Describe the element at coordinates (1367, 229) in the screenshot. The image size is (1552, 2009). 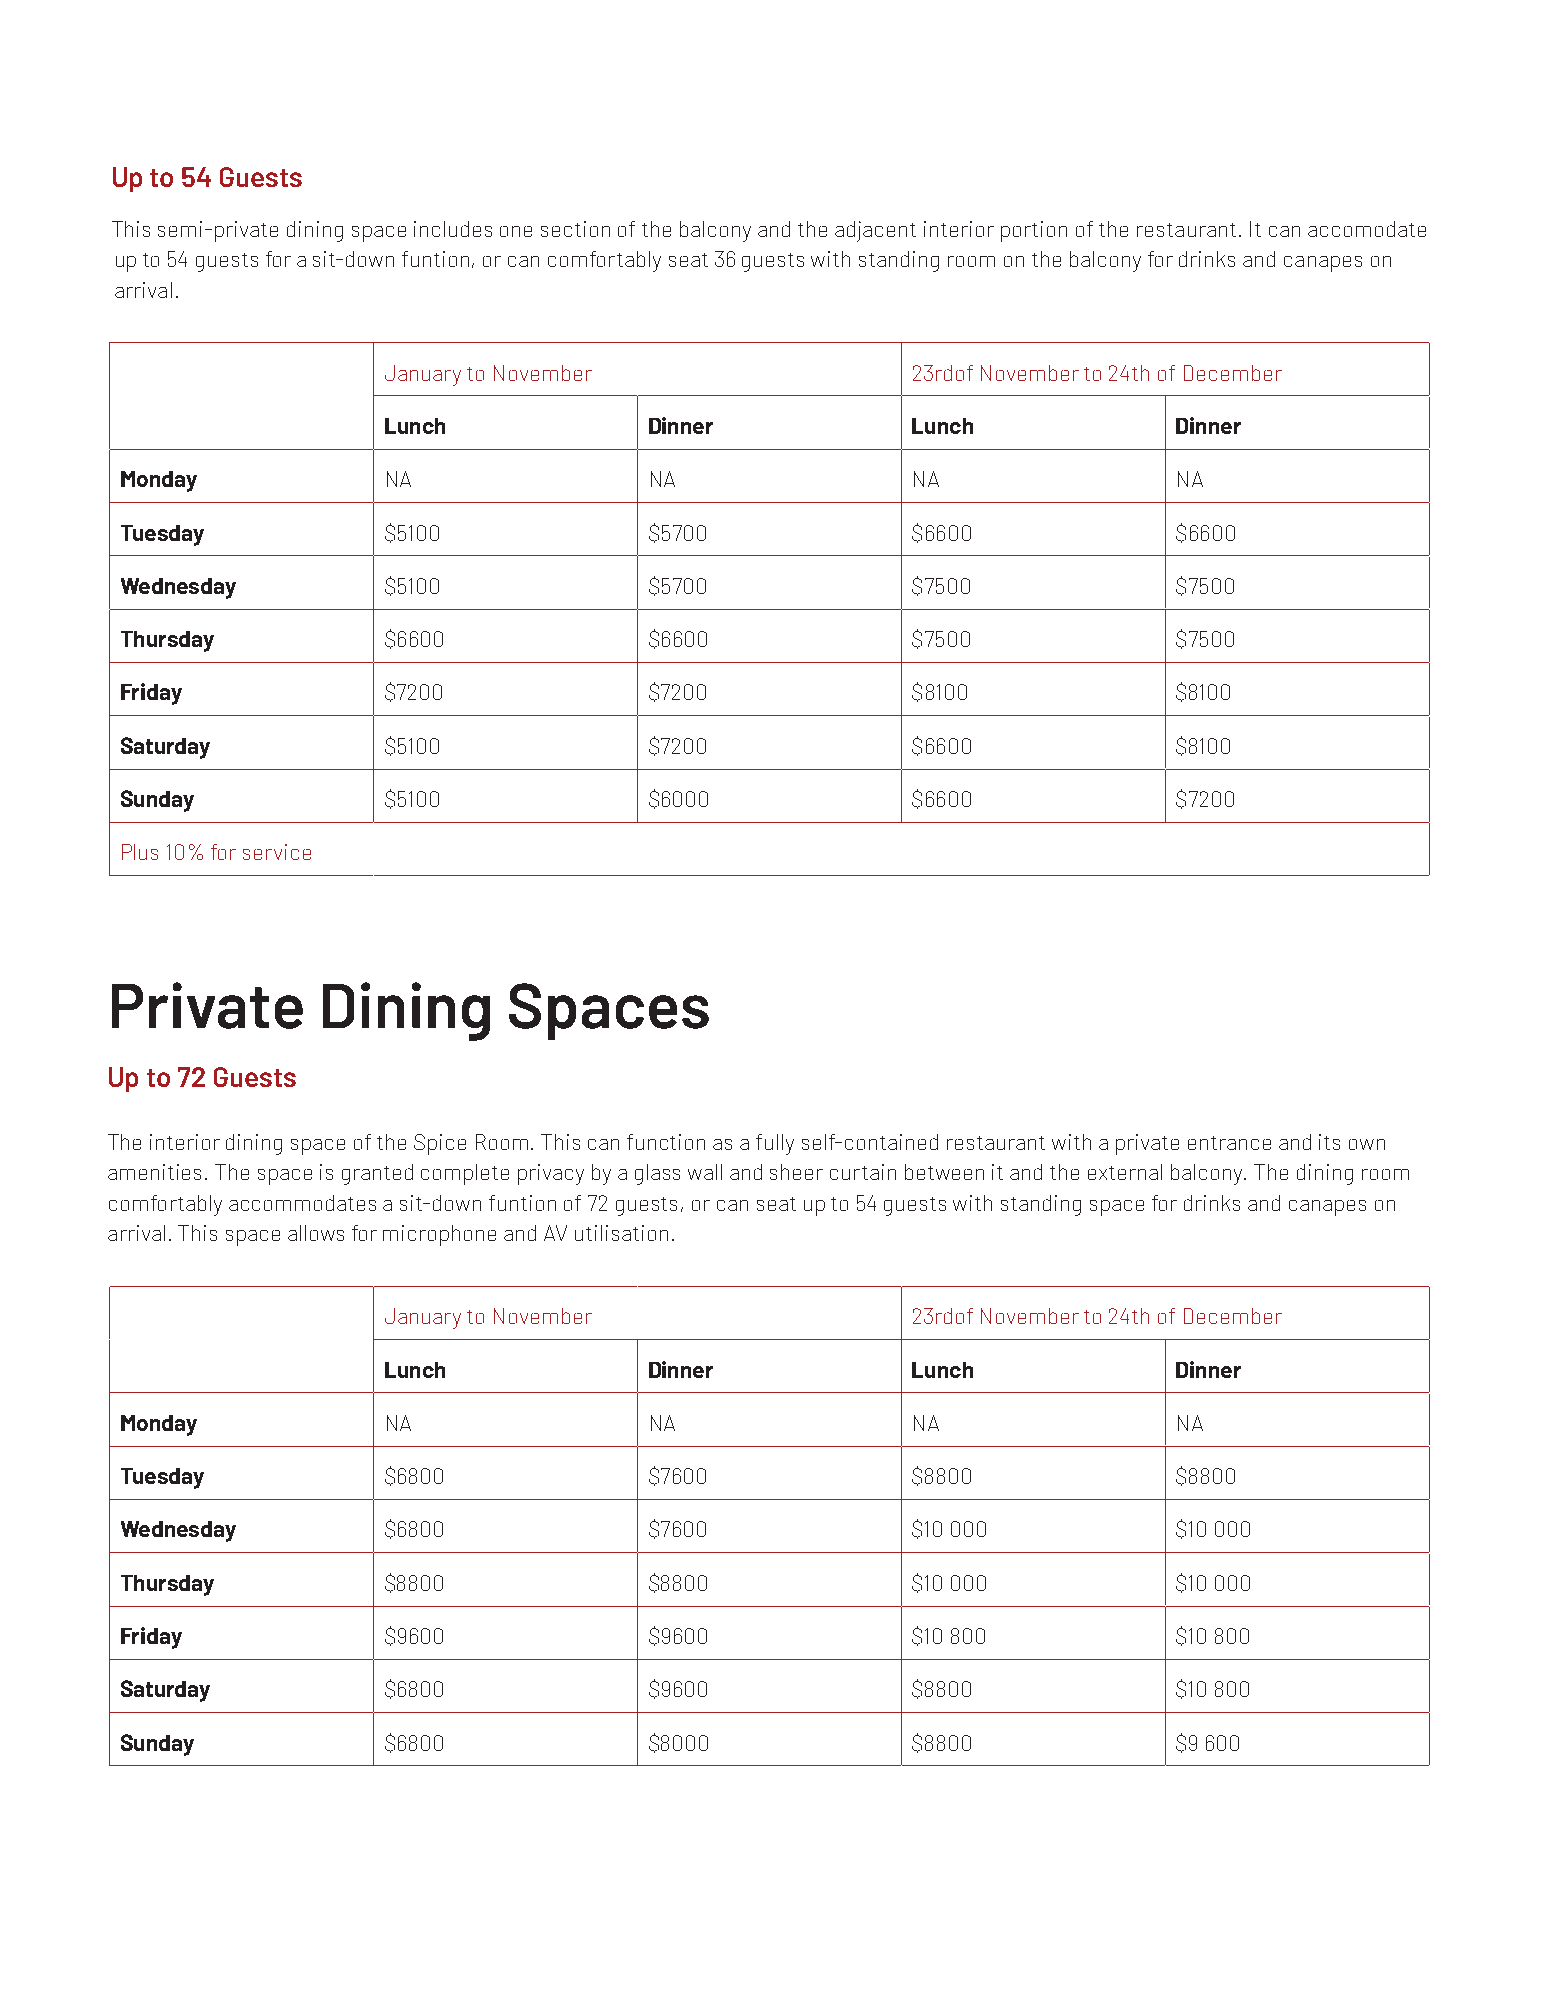
I see `accomodate` at that location.
